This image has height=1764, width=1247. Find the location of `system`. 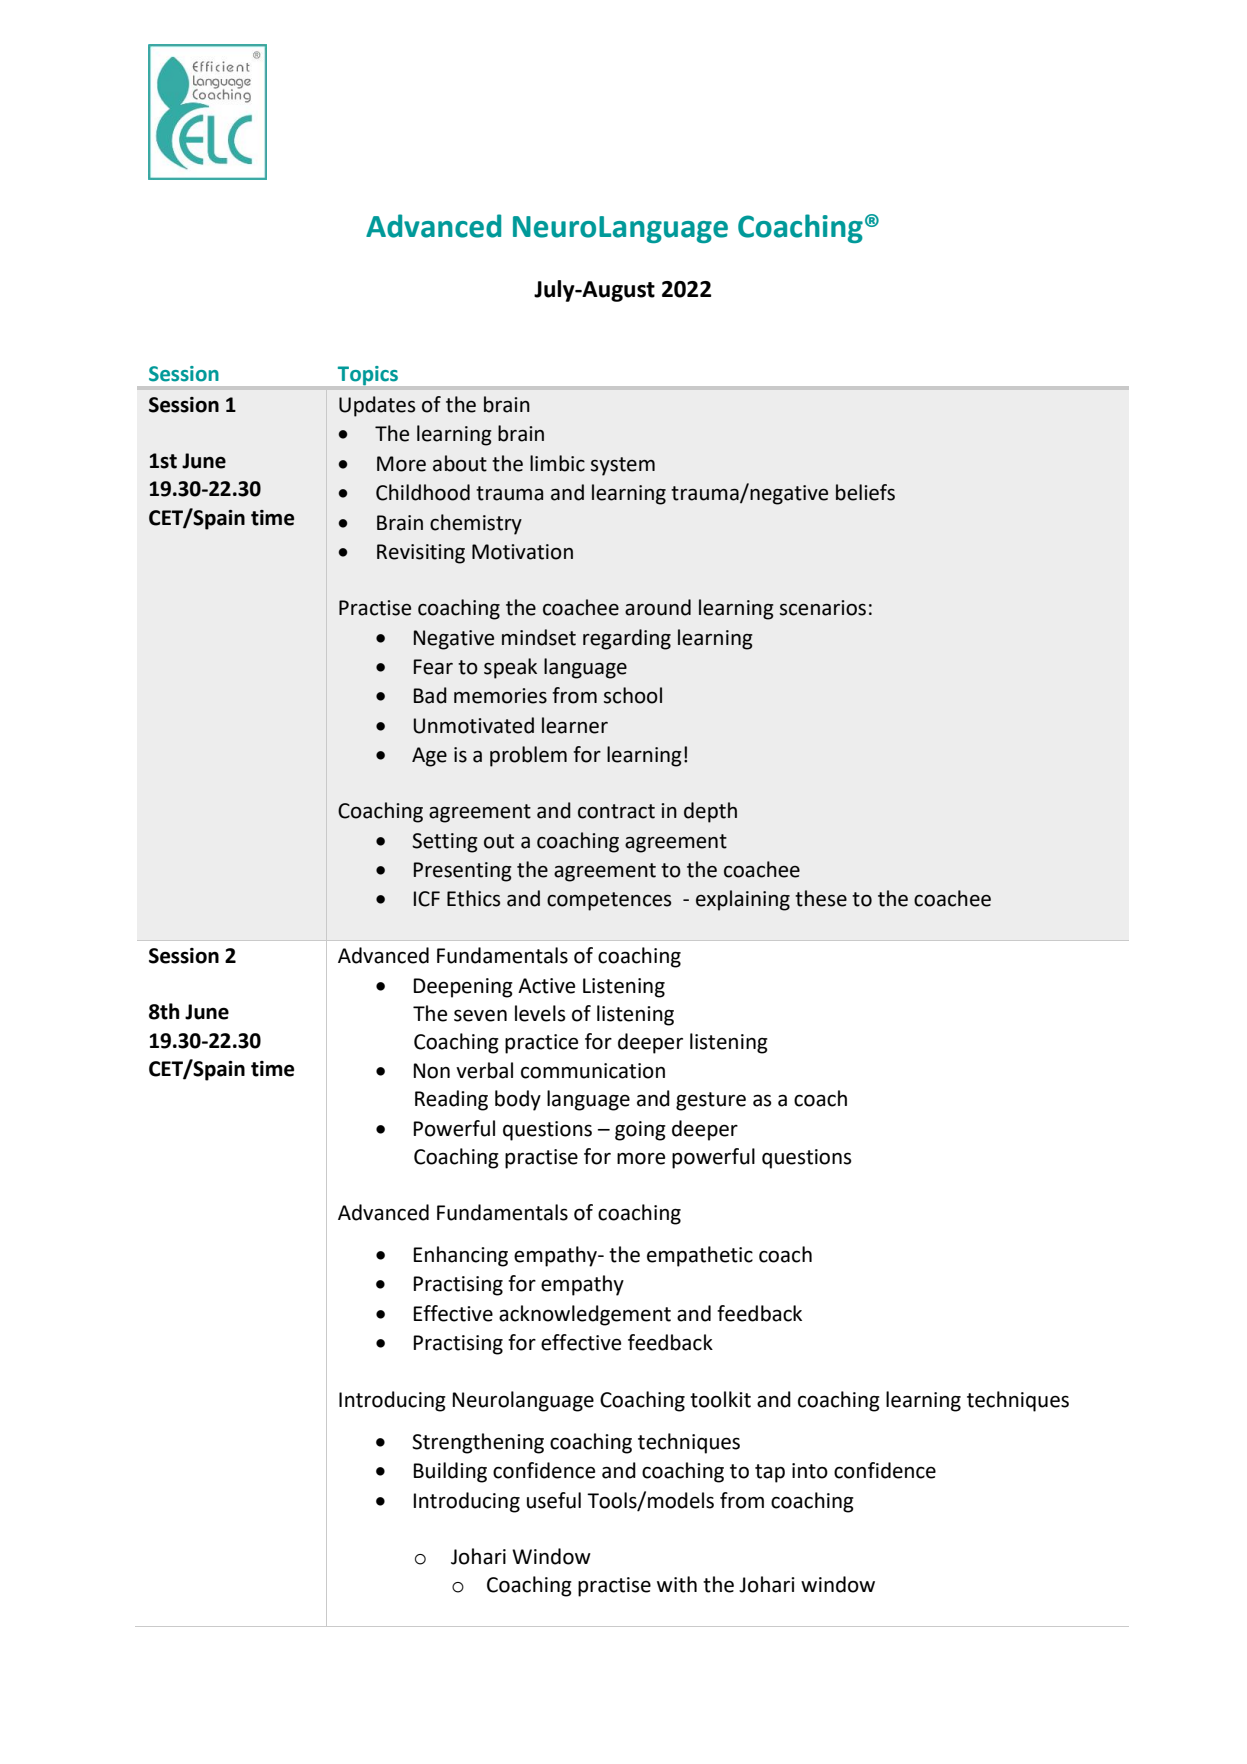

system is located at coordinates (623, 466).
